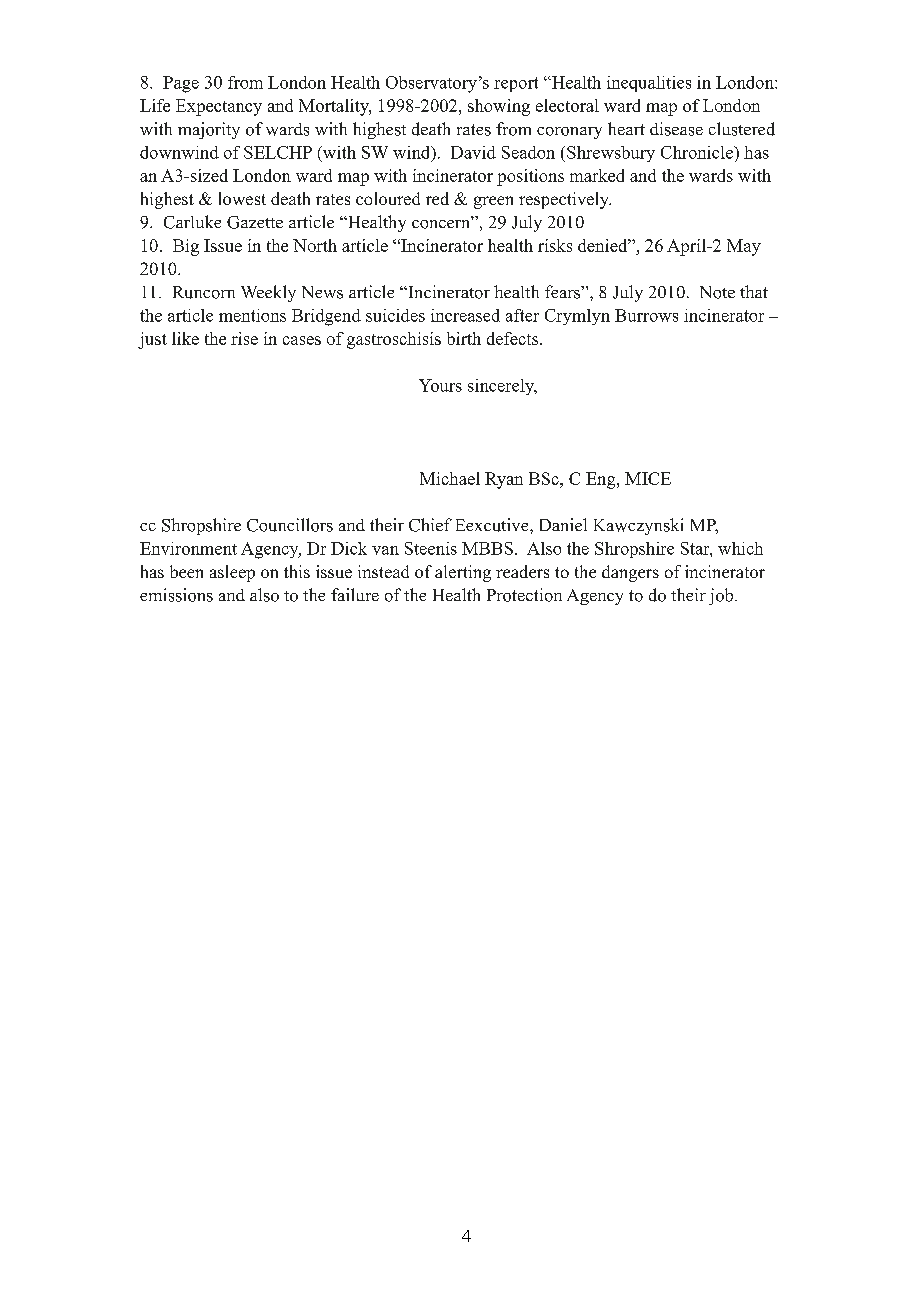  Describe the element at coordinates (499, 107) in the screenshot. I see `showing` at that location.
